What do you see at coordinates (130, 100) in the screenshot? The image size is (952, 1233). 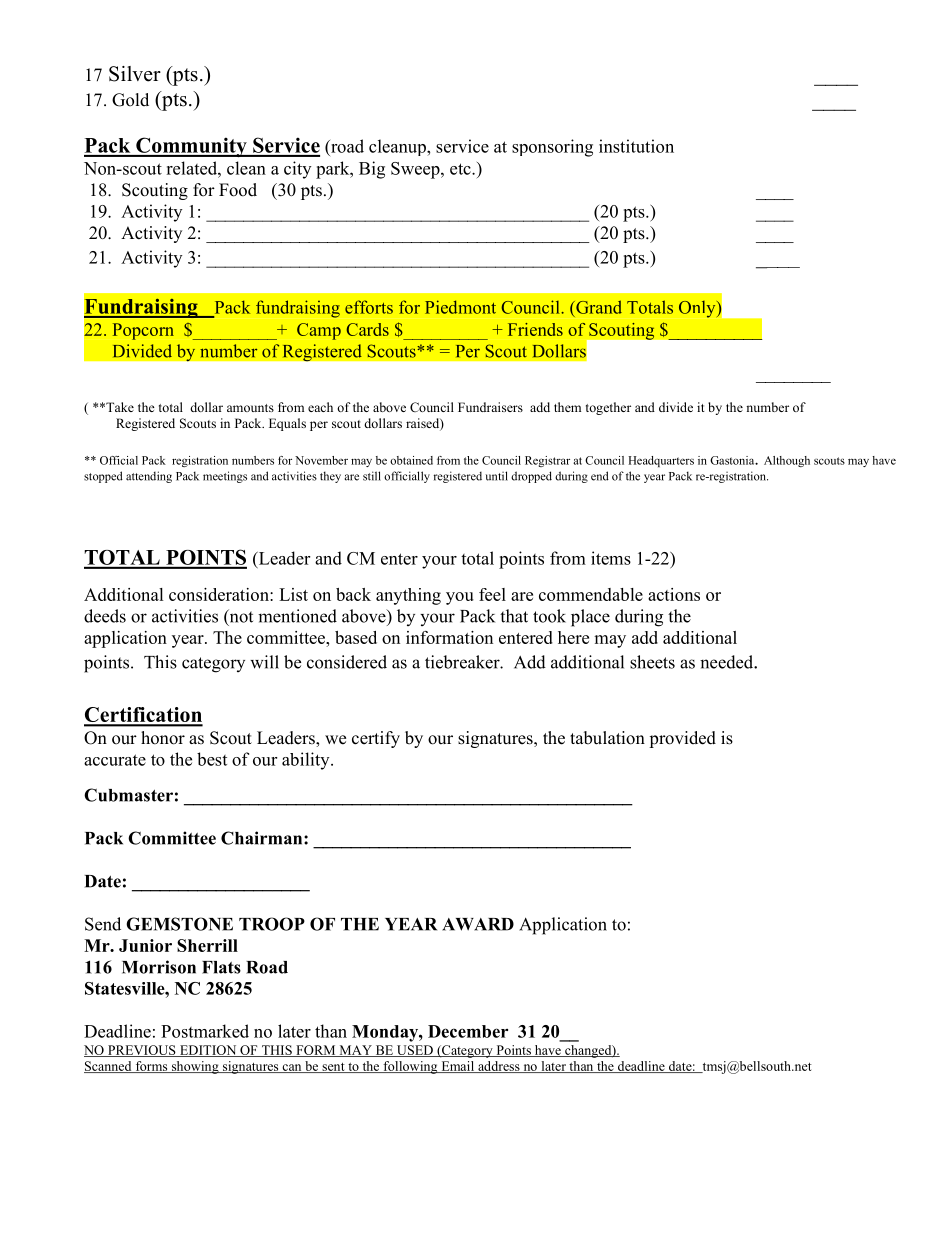 I see `Gold` at bounding box center [130, 100].
